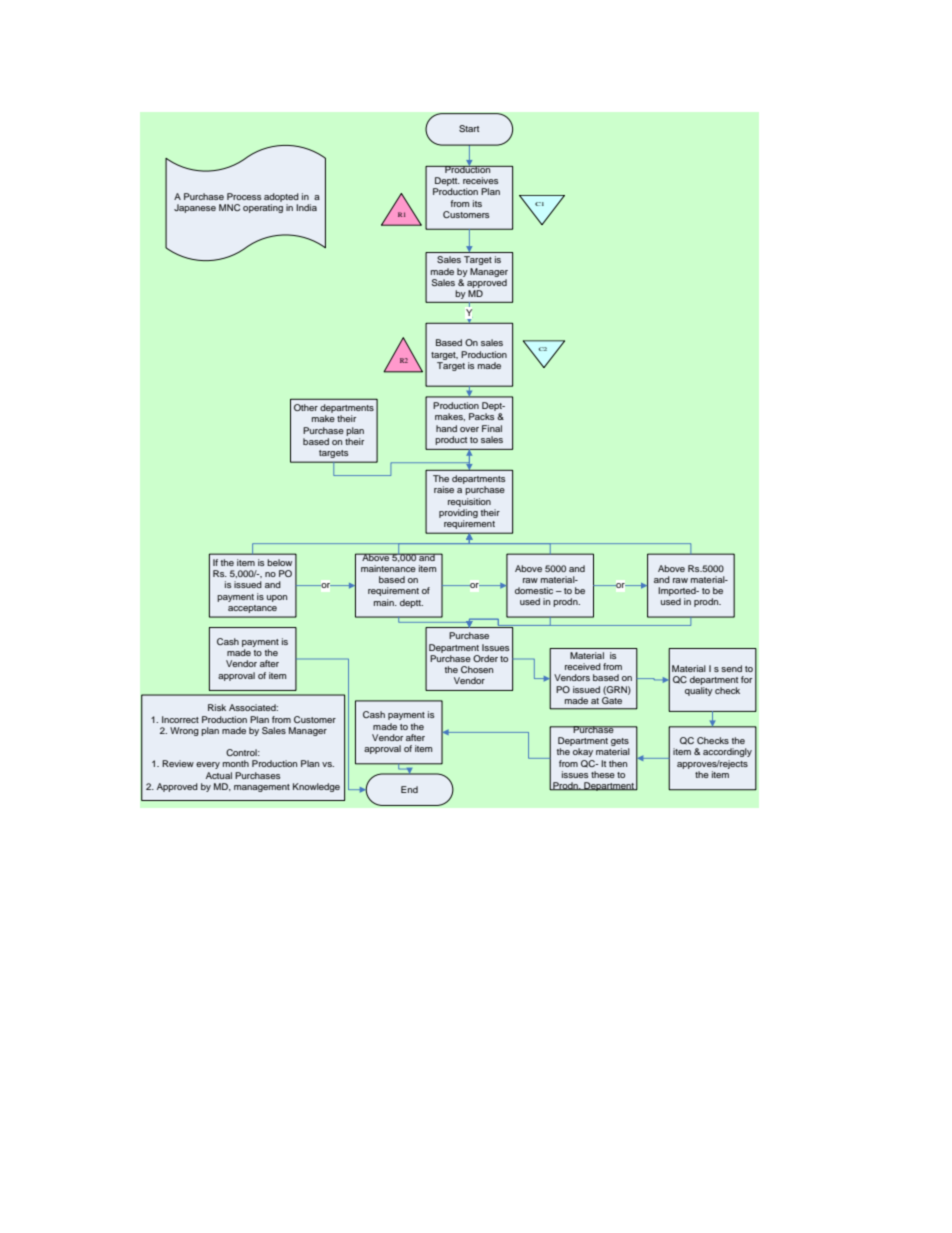 The image size is (952, 1233). I want to click on send, so click(731, 668).
